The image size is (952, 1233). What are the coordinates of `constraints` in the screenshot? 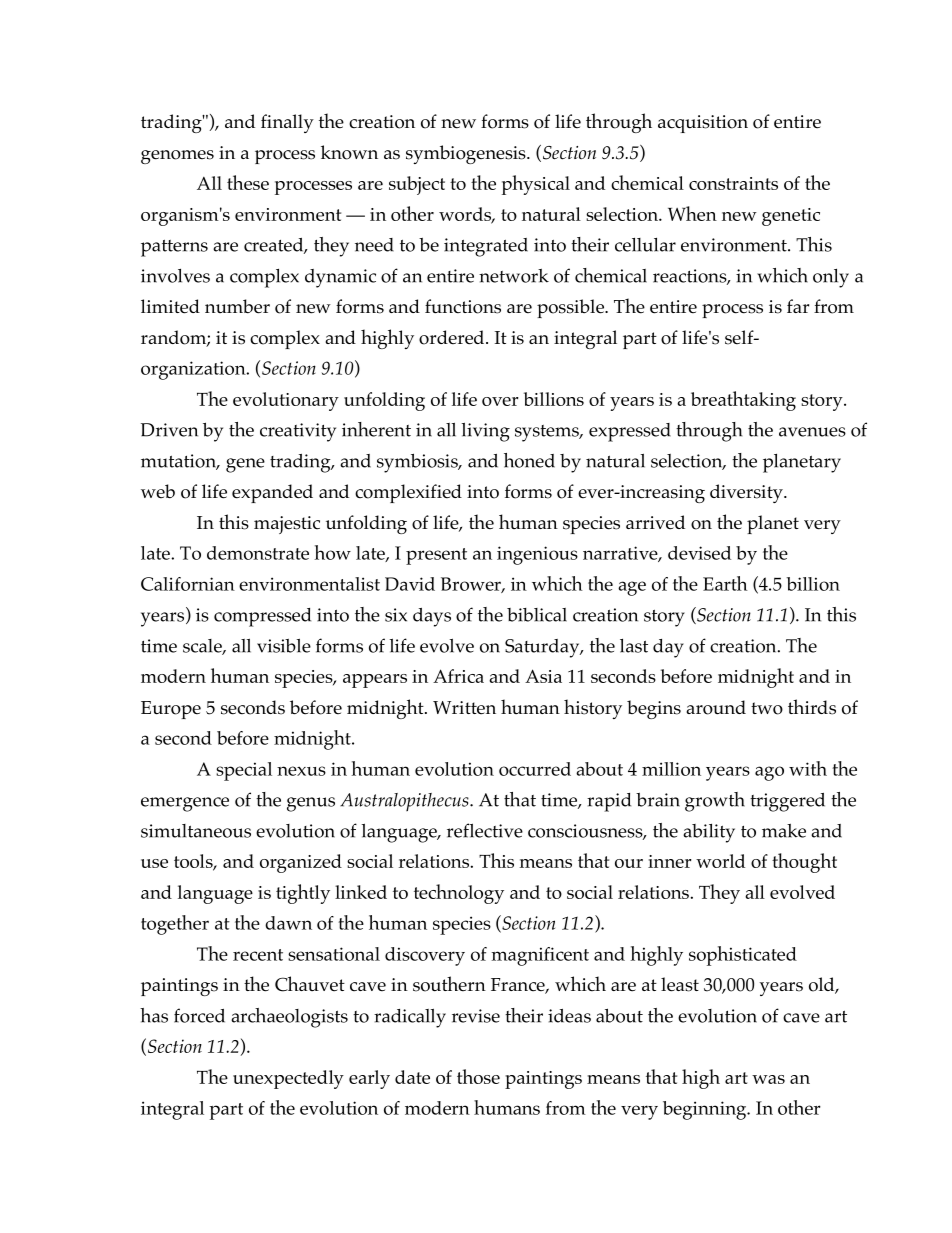 It's located at (733, 183).
